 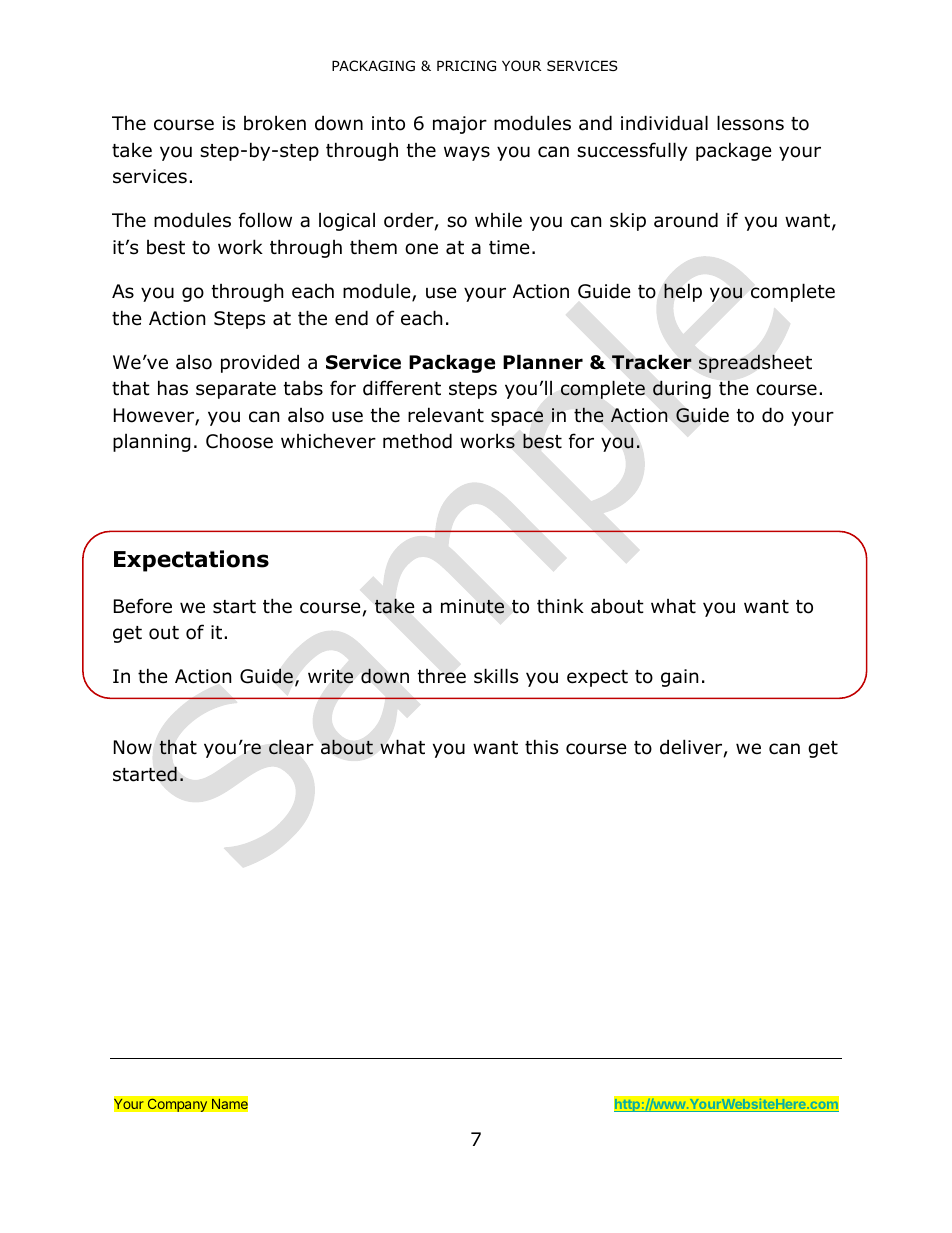 What do you see at coordinates (421, 249) in the screenshot?
I see `one` at bounding box center [421, 249].
